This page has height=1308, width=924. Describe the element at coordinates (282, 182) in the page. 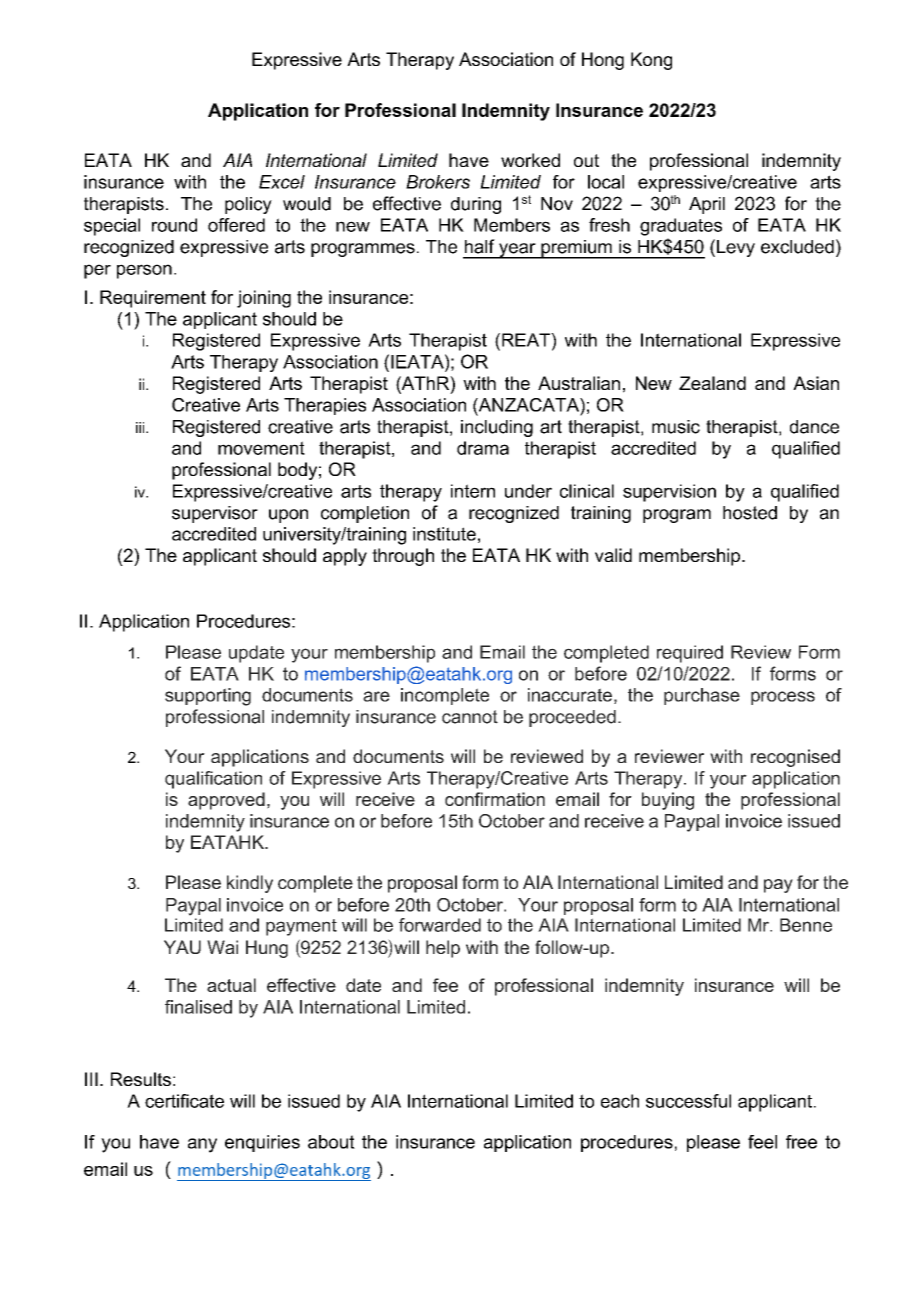

I see `Excel` at that location.
